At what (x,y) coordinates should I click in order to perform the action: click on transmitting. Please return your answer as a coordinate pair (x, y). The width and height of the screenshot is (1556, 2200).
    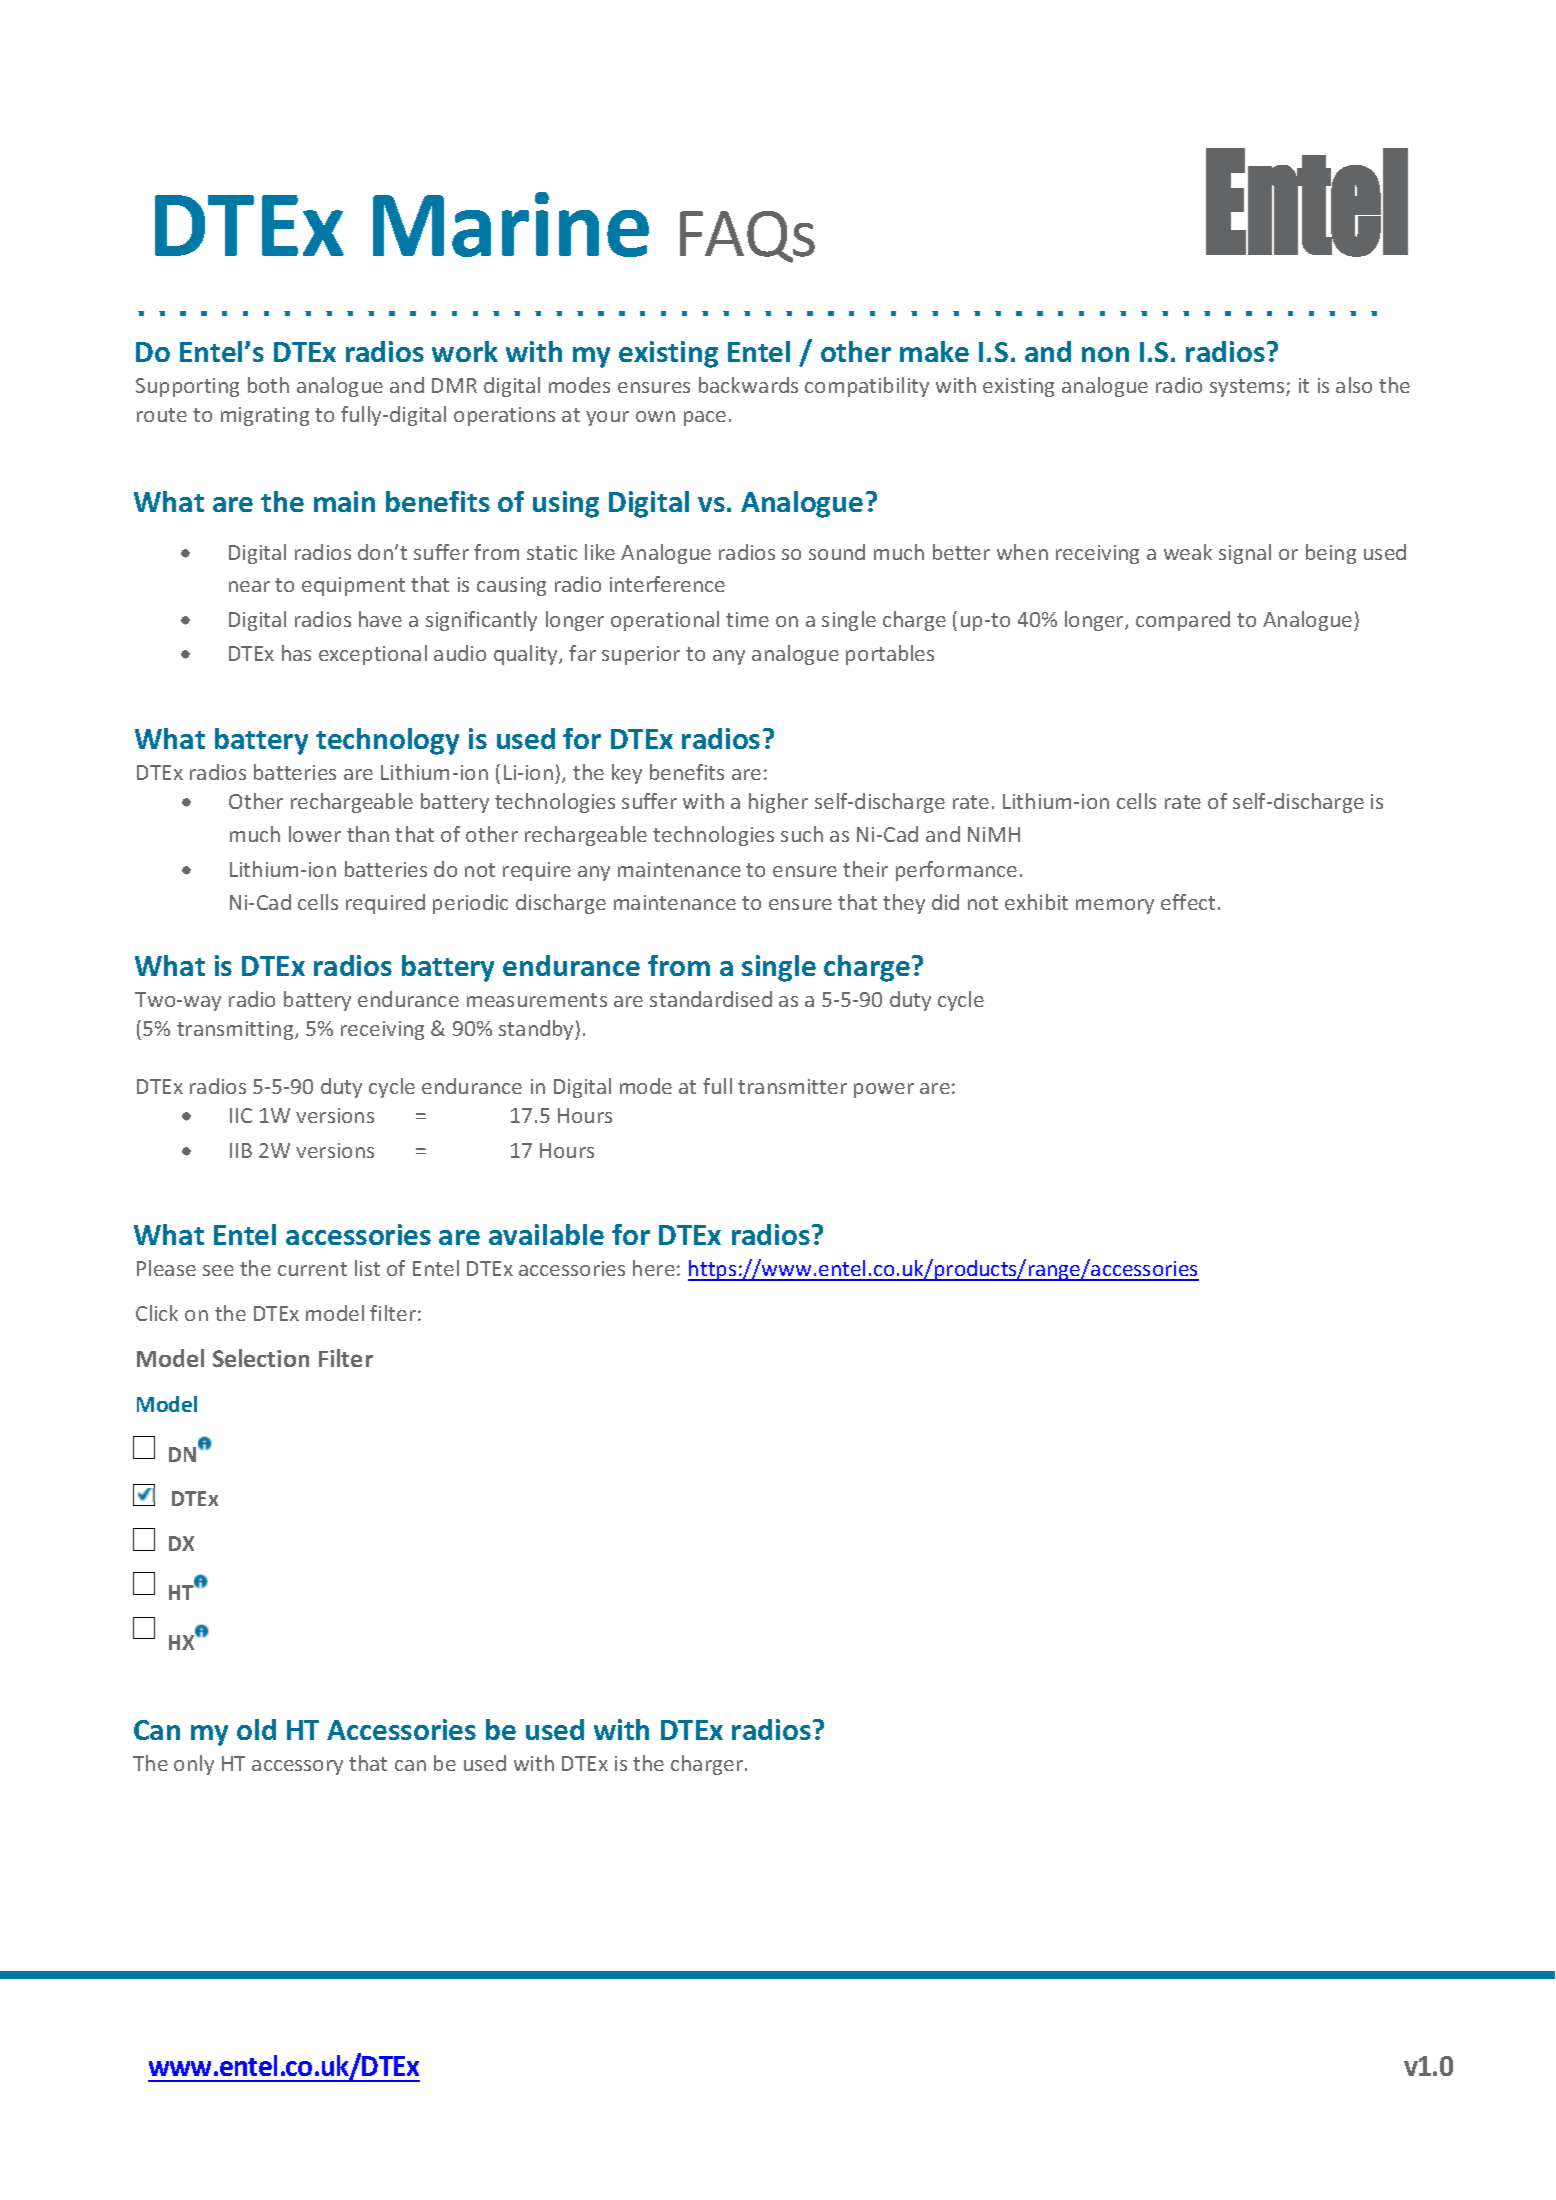
    Looking at the image, I should click on (236, 1030).
